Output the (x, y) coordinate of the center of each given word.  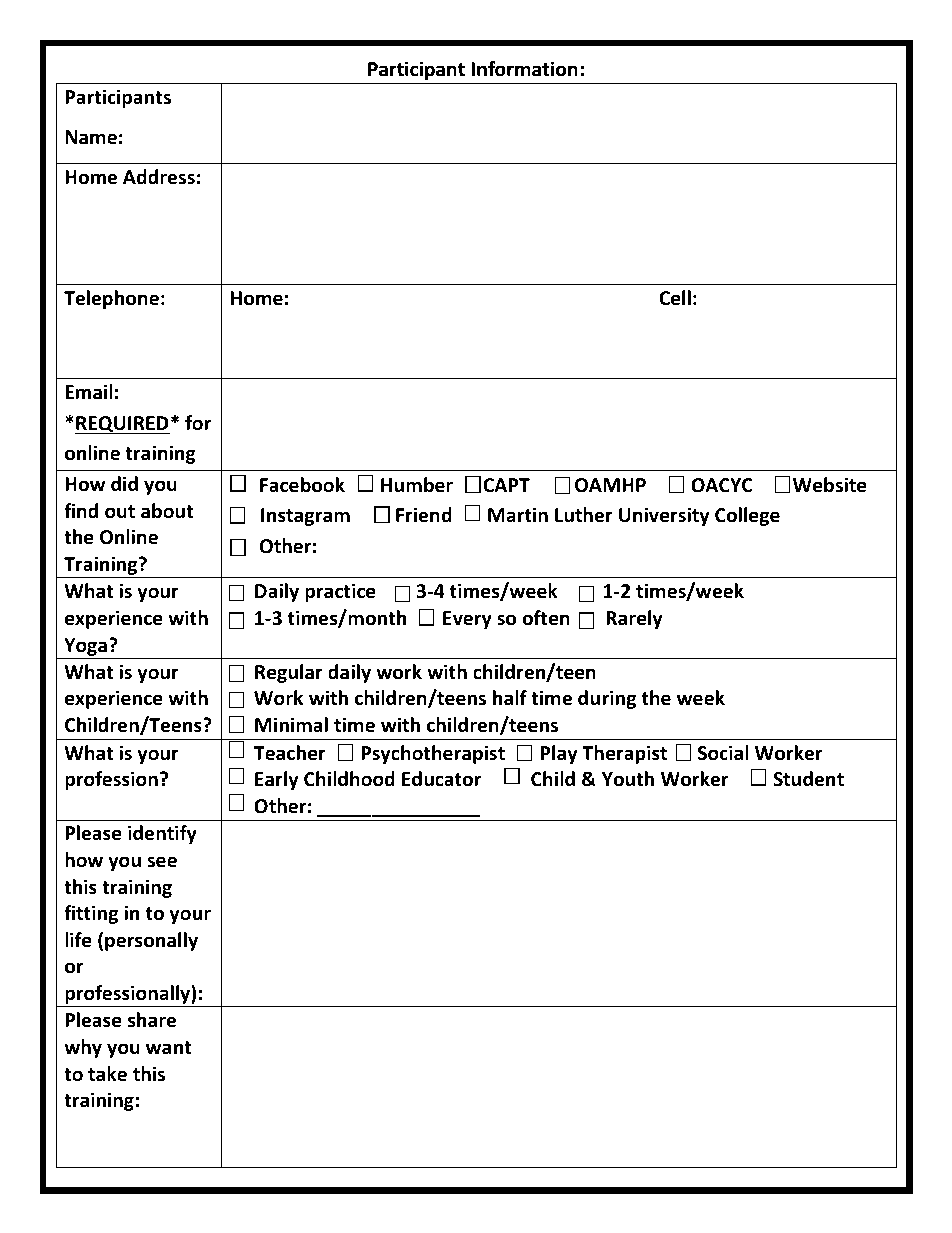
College (747, 516)
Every (467, 620)
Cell (675, 298)
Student (808, 779)
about (167, 511)
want (168, 1048)
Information (524, 68)
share (152, 1020)
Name (91, 137)
